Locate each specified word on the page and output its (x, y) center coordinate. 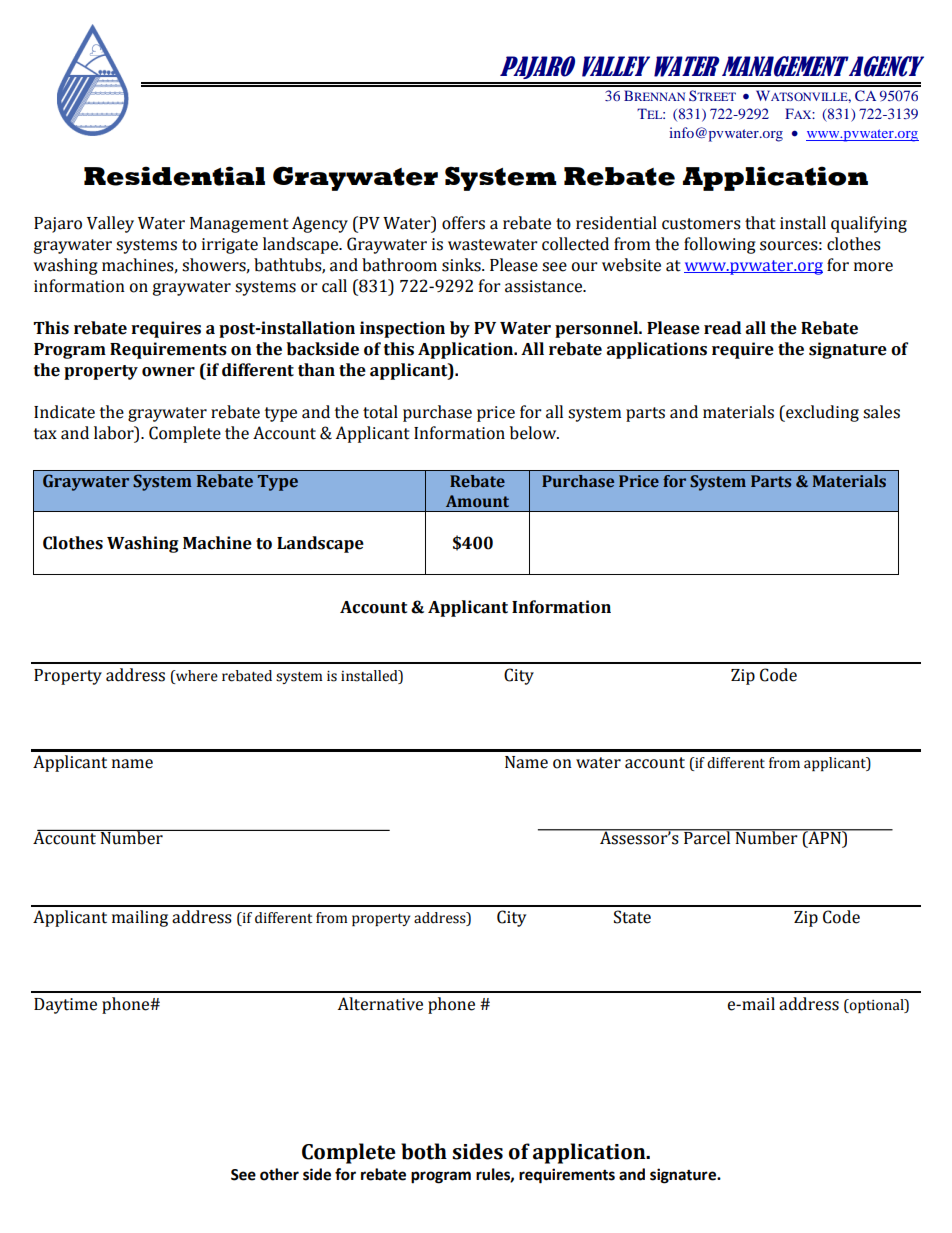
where (196, 676)
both (424, 1151)
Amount (477, 501)
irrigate (230, 246)
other (279, 1174)
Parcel (707, 837)
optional (877, 1006)
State (632, 917)
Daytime (65, 1006)
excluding (821, 413)
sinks (462, 265)
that (760, 223)
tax (45, 434)
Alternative (380, 1004)
